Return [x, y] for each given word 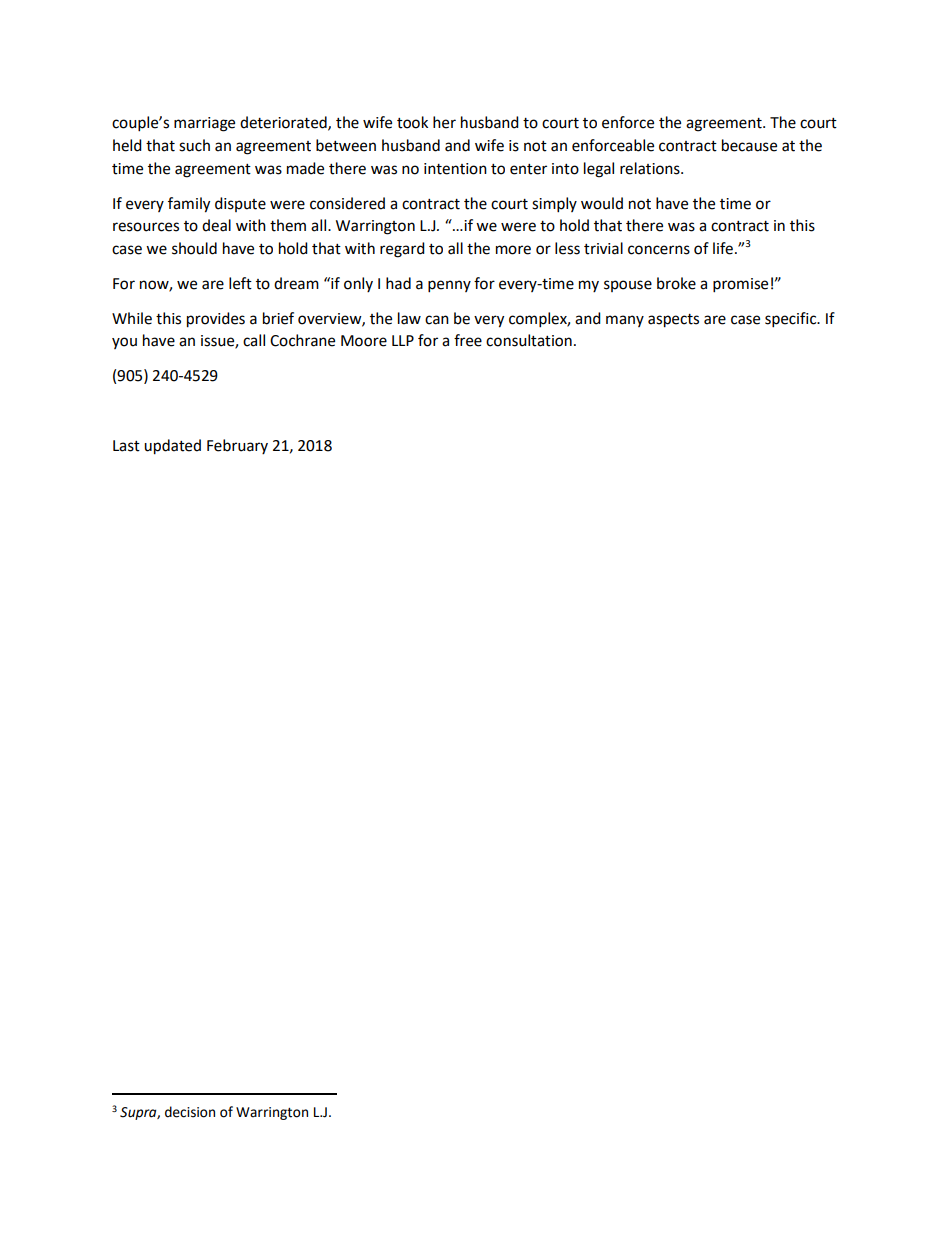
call [254, 340]
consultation [529, 340]
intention [455, 169]
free [468, 340]
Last [126, 446]
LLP [403, 340]
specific [792, 320]
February [237, 446]
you [124, 343]
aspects [673, 321]
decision [190, 1112]
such [194, 145]
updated [172, 447]
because [749, 145]
